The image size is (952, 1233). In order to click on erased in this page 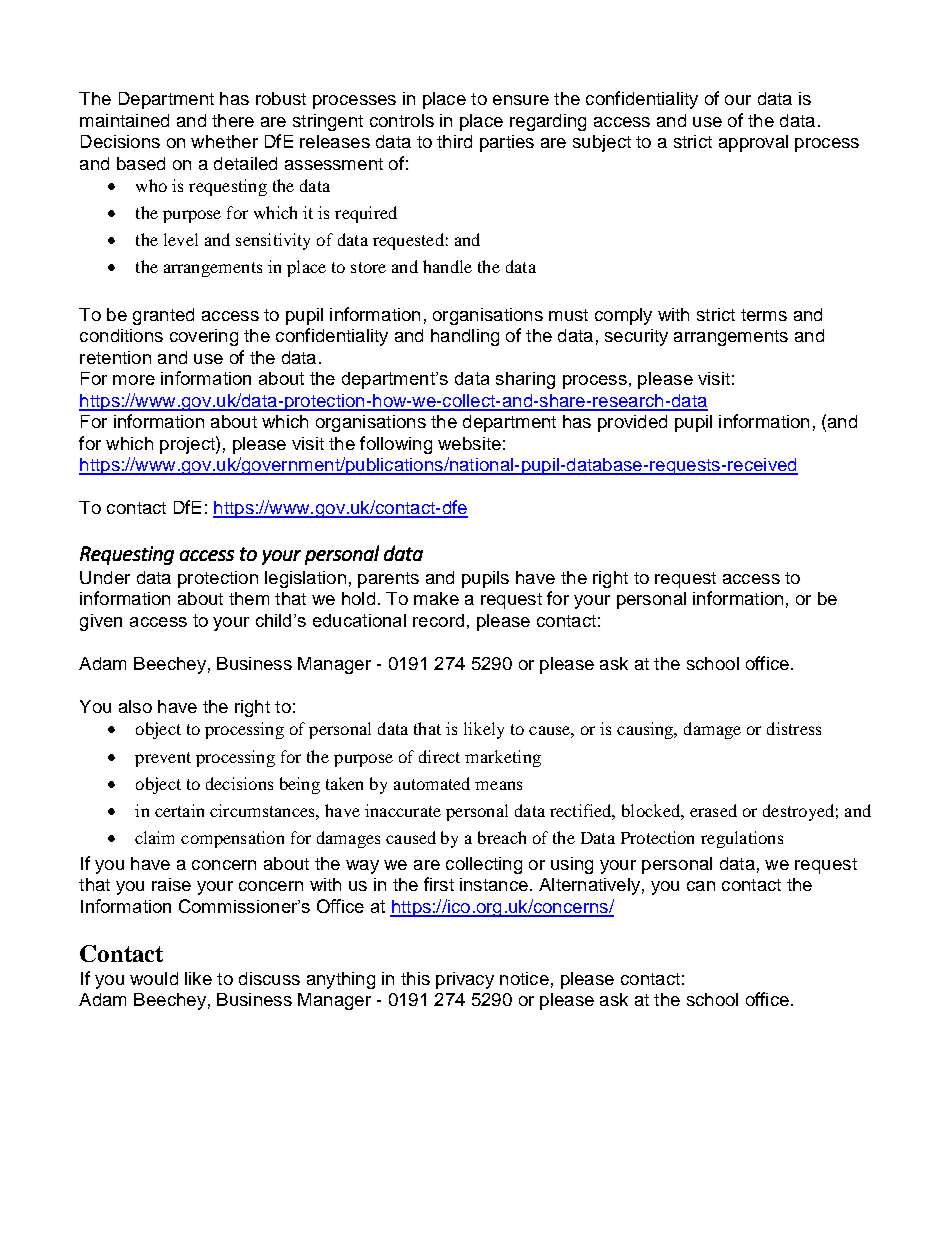, I will do `click(713, 810)`.
